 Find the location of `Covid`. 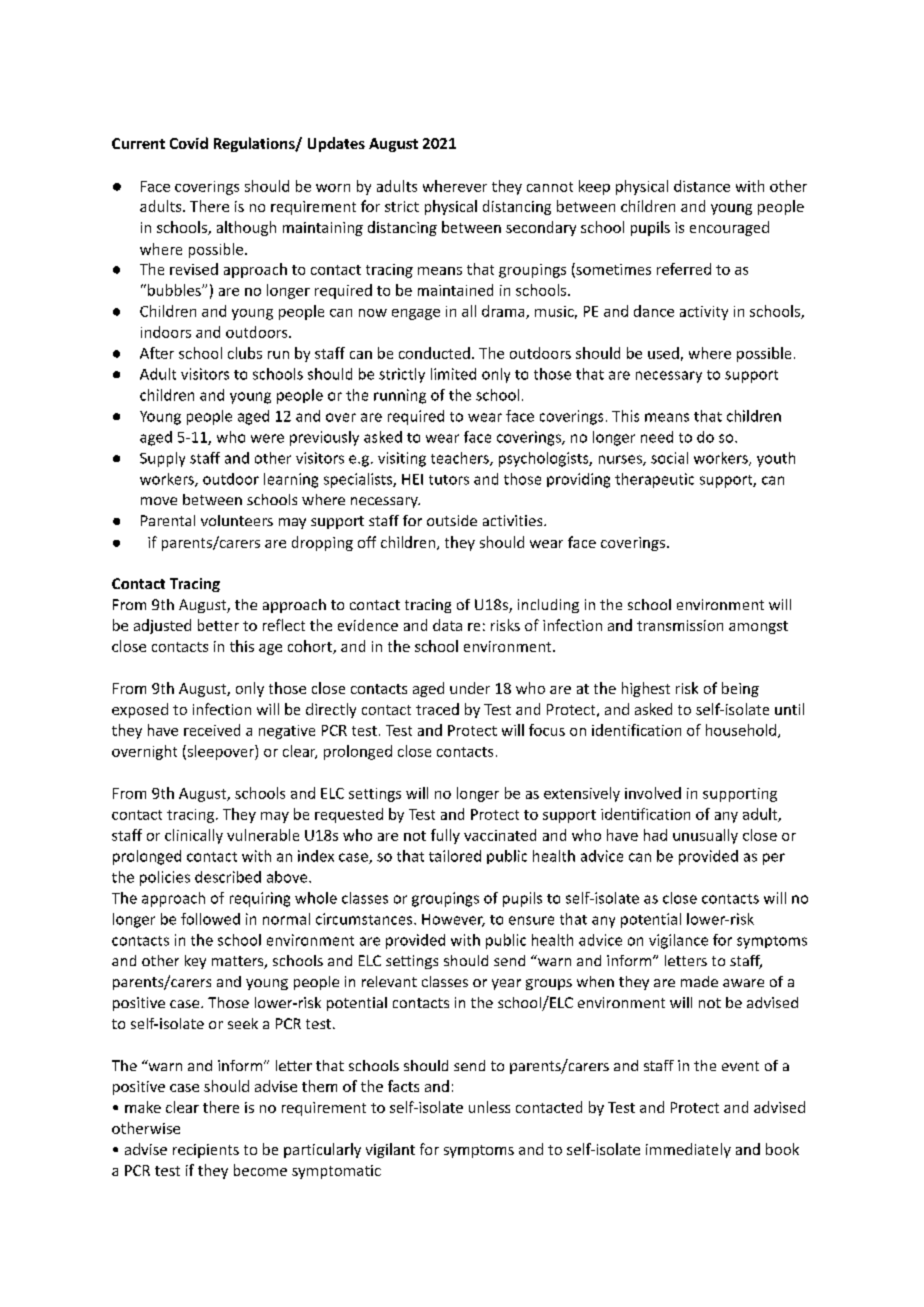

Covid is located at coordinates (189, 143).
